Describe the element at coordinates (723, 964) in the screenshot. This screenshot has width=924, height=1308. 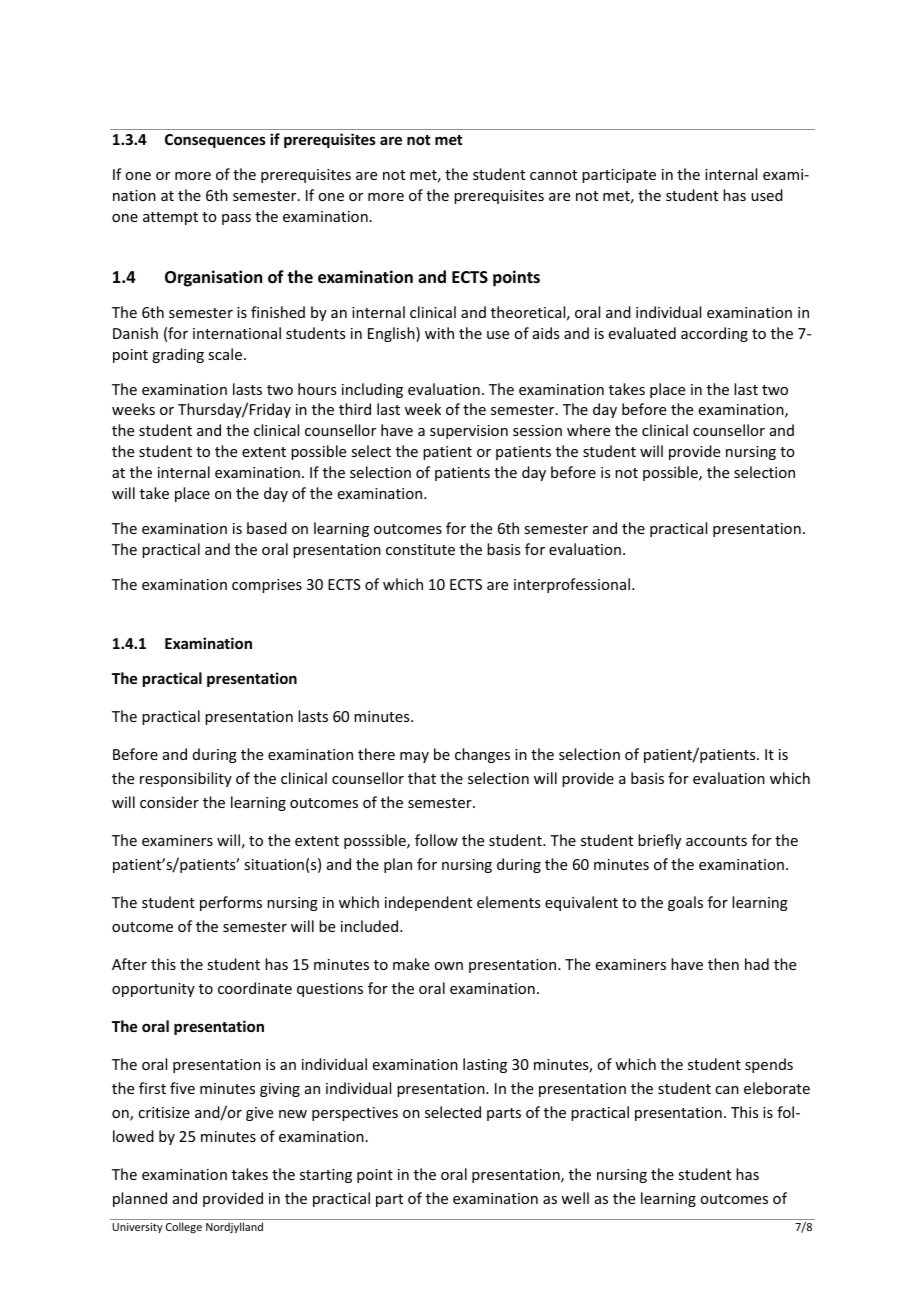
I see `then` at that location.
